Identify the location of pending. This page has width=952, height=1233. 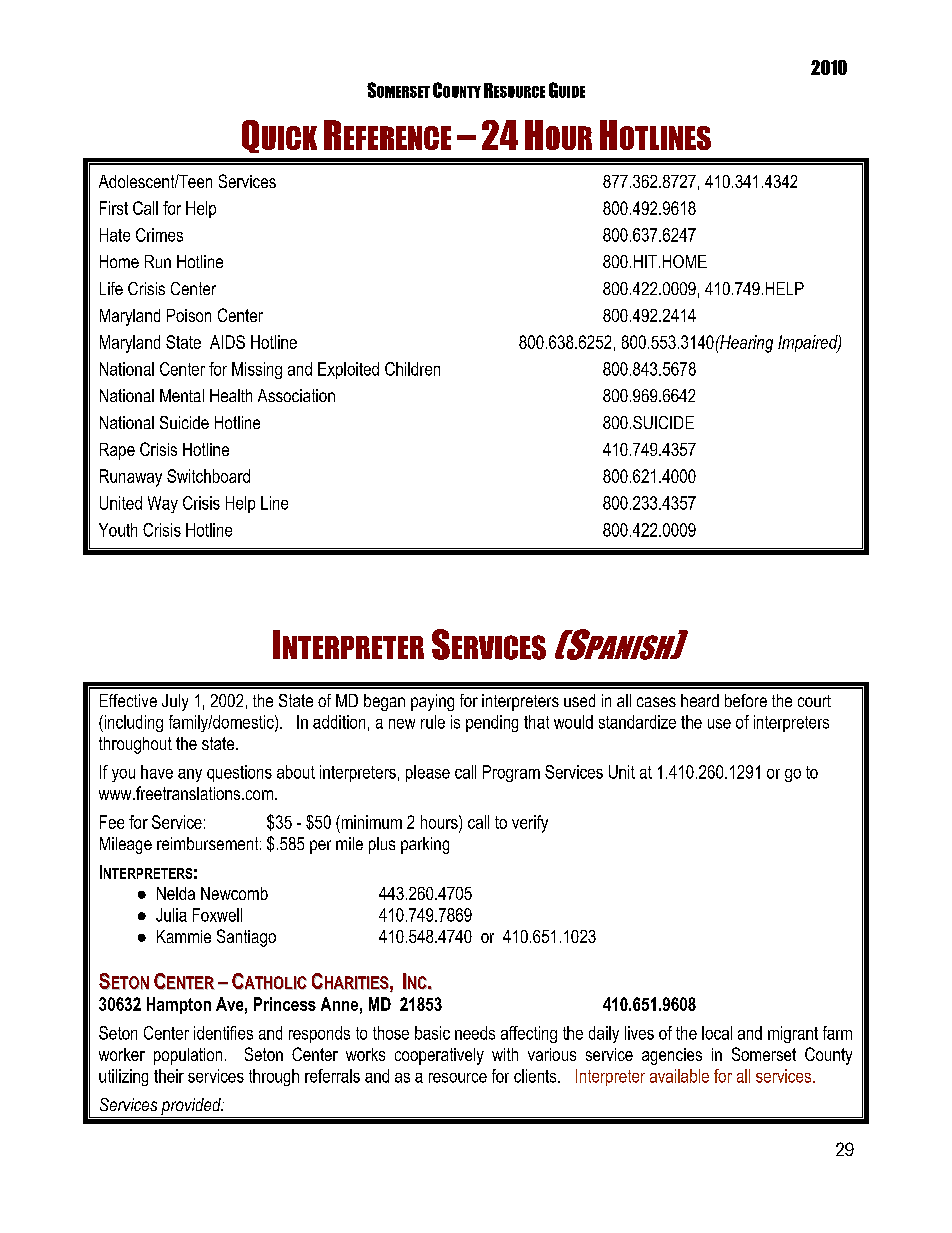
(492, 723).
